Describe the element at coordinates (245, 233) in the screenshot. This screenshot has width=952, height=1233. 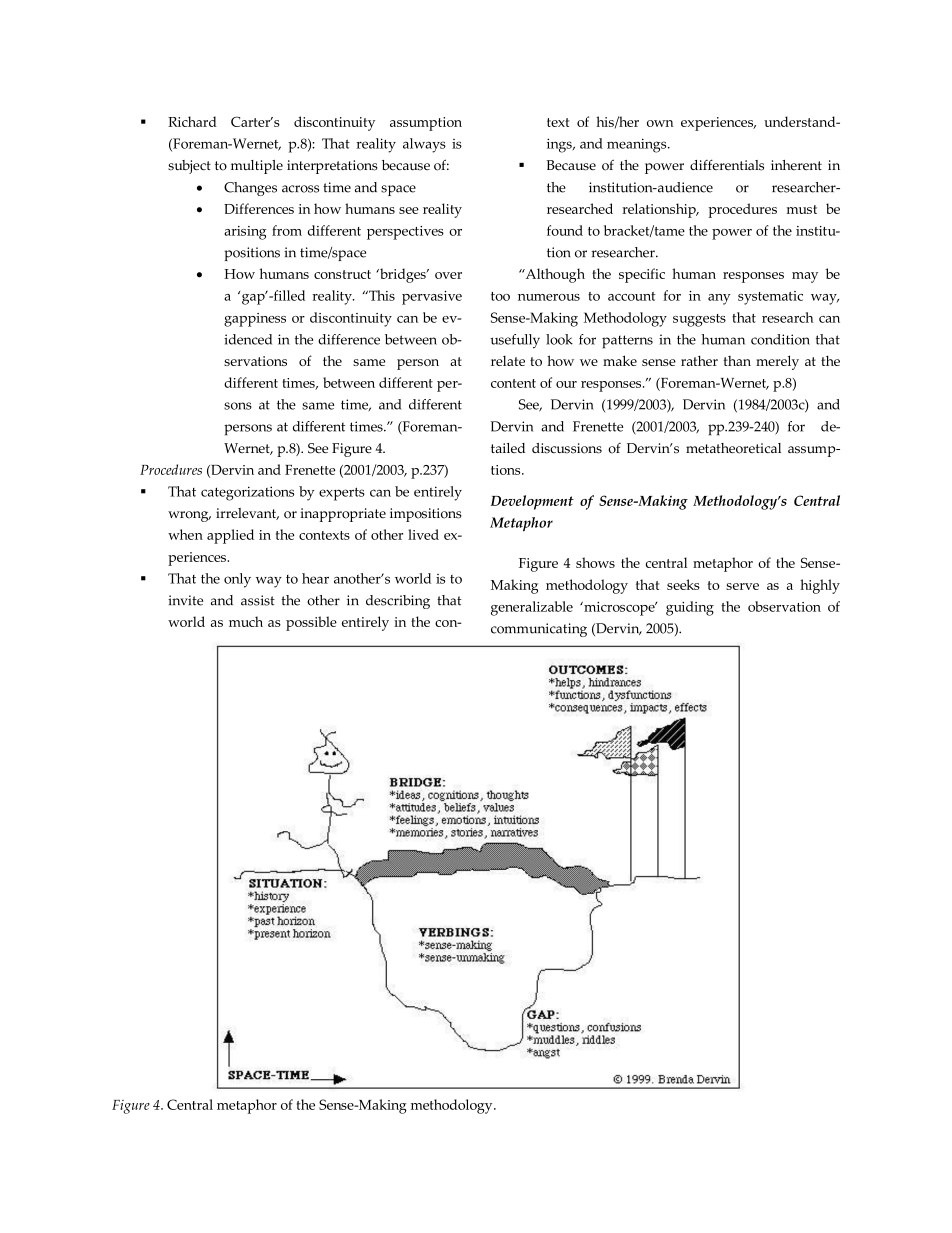
I see `arising` at that location.
